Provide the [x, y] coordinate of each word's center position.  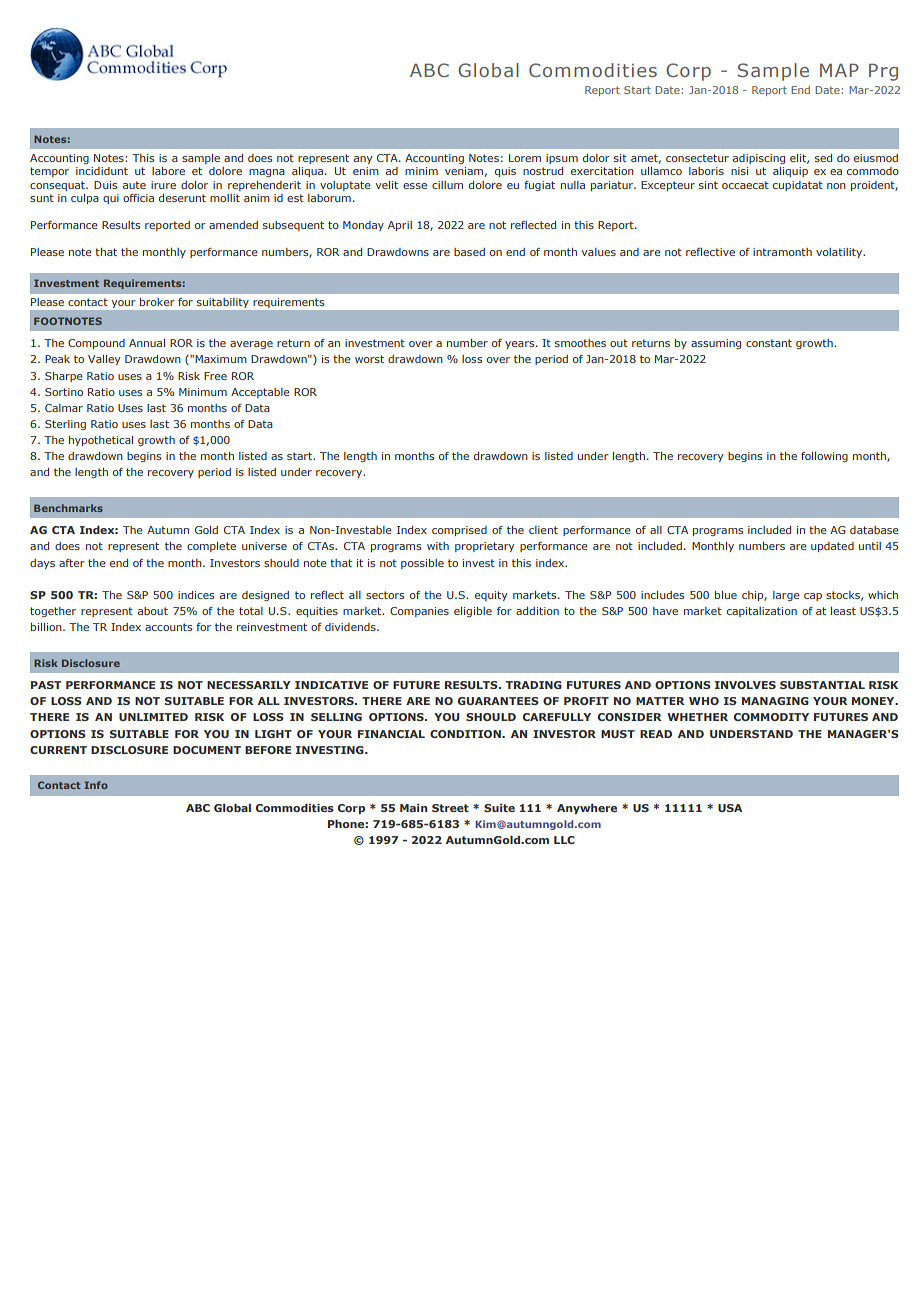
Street [450, 808]
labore [168, 171]
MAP [839, 70]
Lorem [525, 158]
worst [369, 359]
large [786, 596]
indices [196, 595]
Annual [147, 343]
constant [769, 343]
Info [96, 785]
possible [422, 564]
